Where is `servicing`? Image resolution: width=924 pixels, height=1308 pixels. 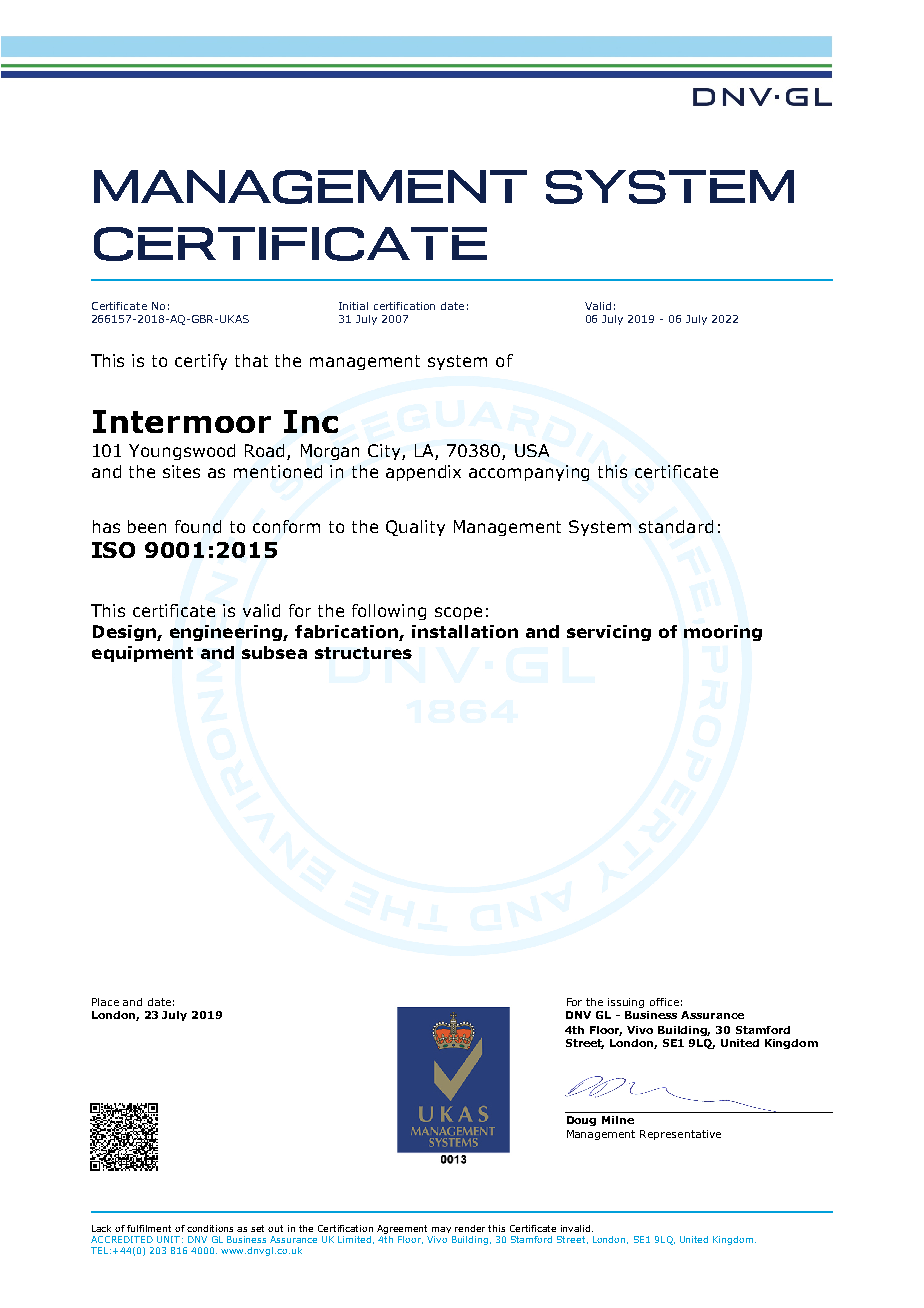
servicing is located at coordinates (609, 633).
